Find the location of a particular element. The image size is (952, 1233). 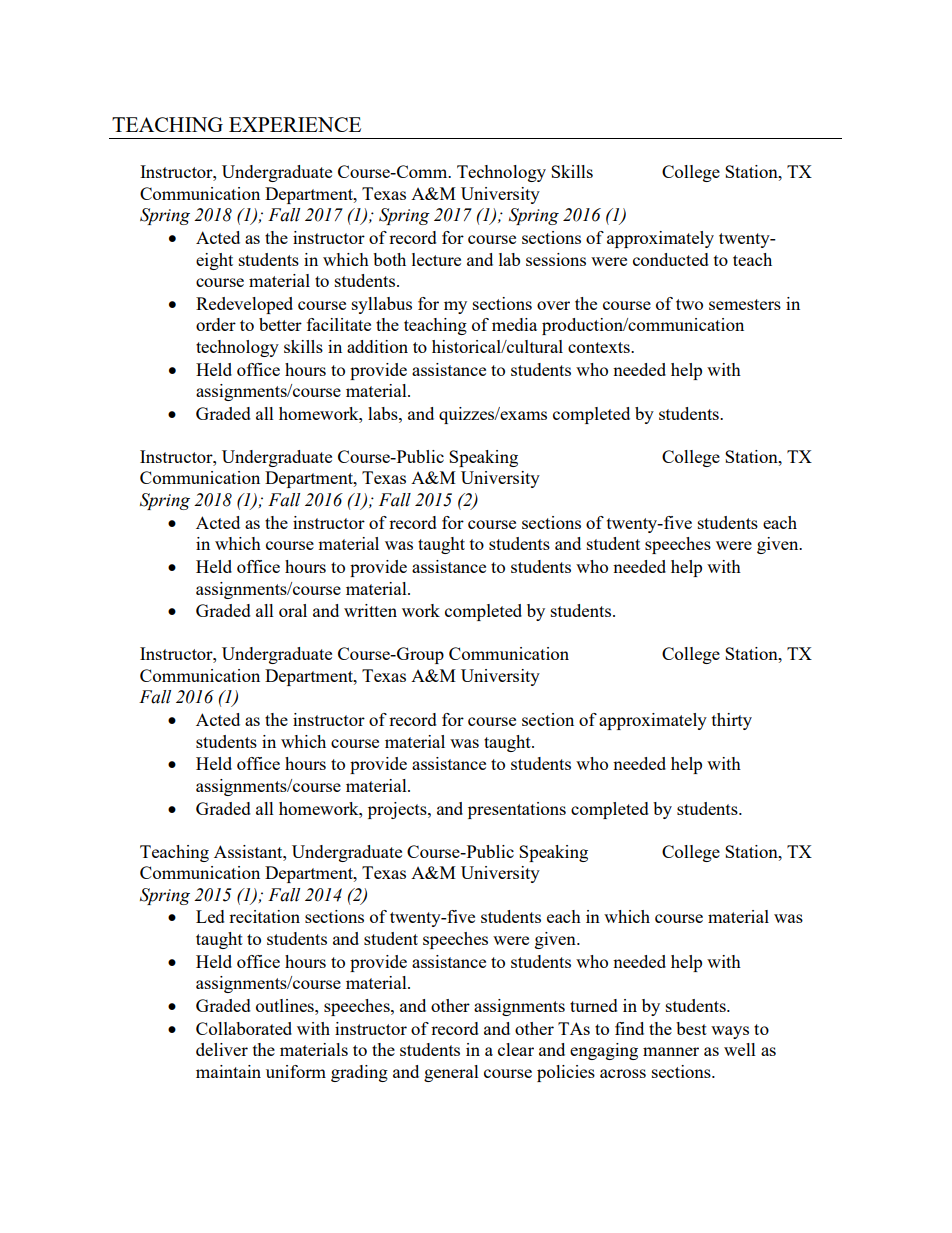

media is located at coordinates (514, 324).
